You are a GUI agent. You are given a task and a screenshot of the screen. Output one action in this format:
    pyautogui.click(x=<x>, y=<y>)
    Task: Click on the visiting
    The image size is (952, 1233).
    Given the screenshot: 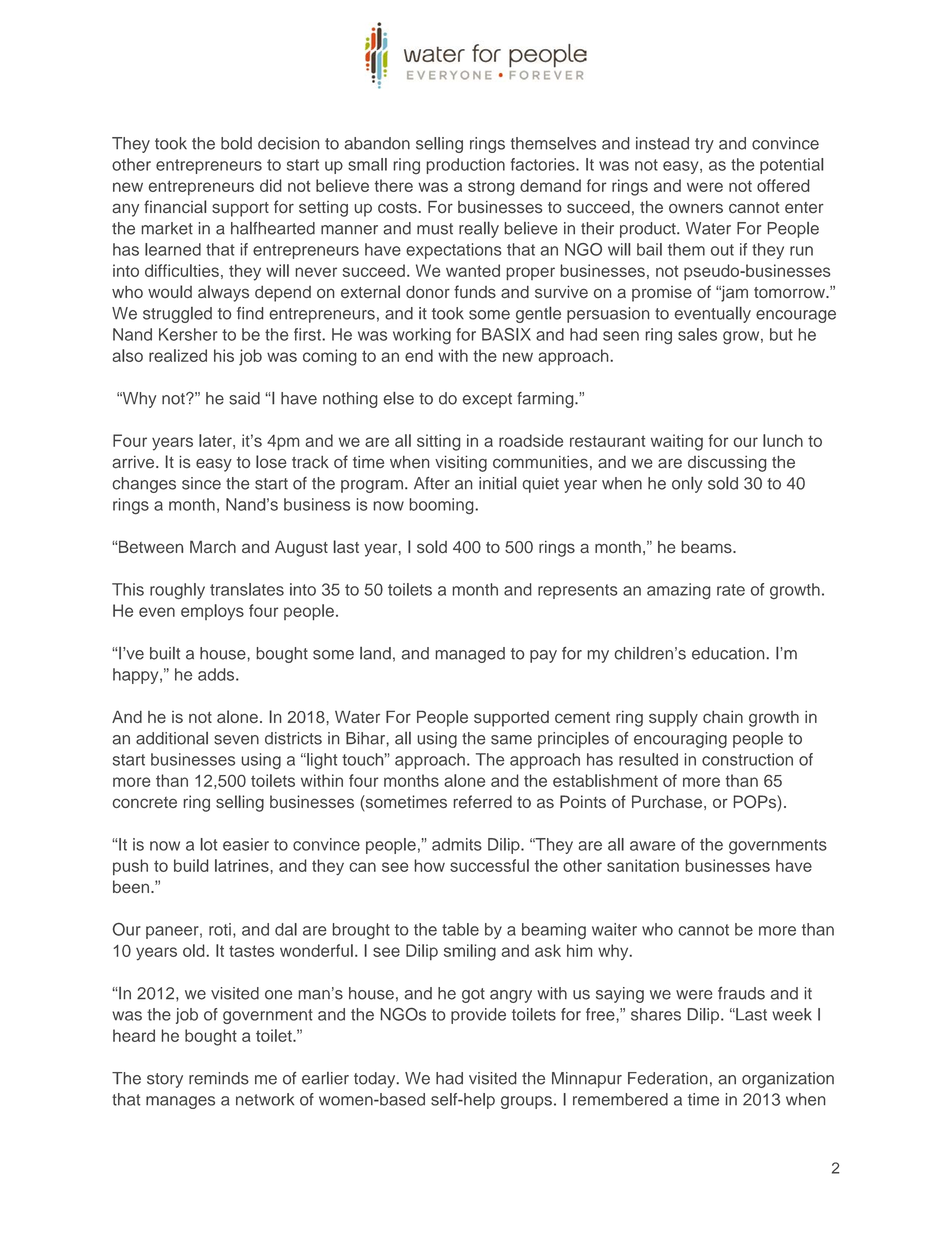 What is the action you would take?
    pyautogui.click(x=461, y=464)
